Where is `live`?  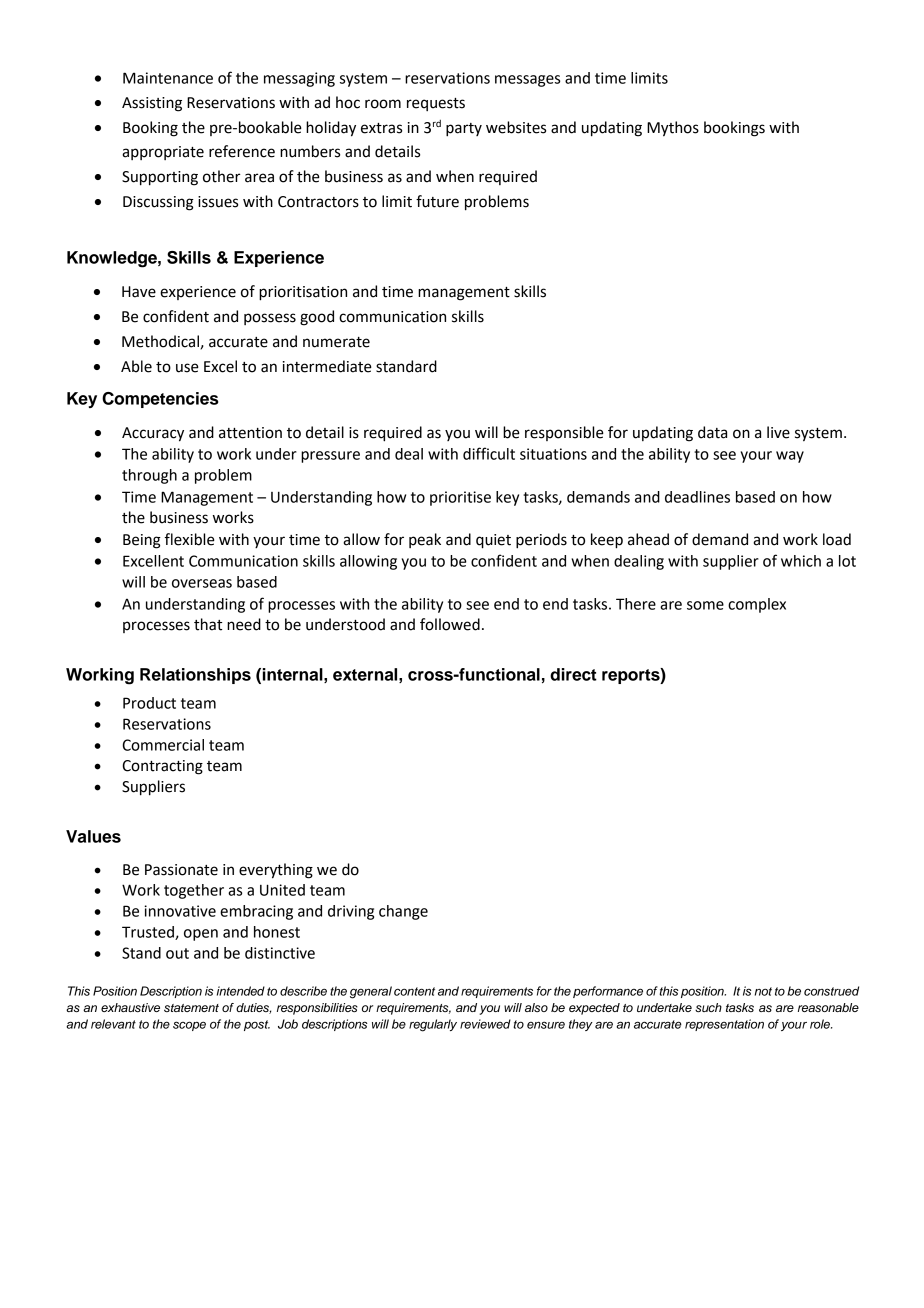 live is located at coordinates (778, 432).
